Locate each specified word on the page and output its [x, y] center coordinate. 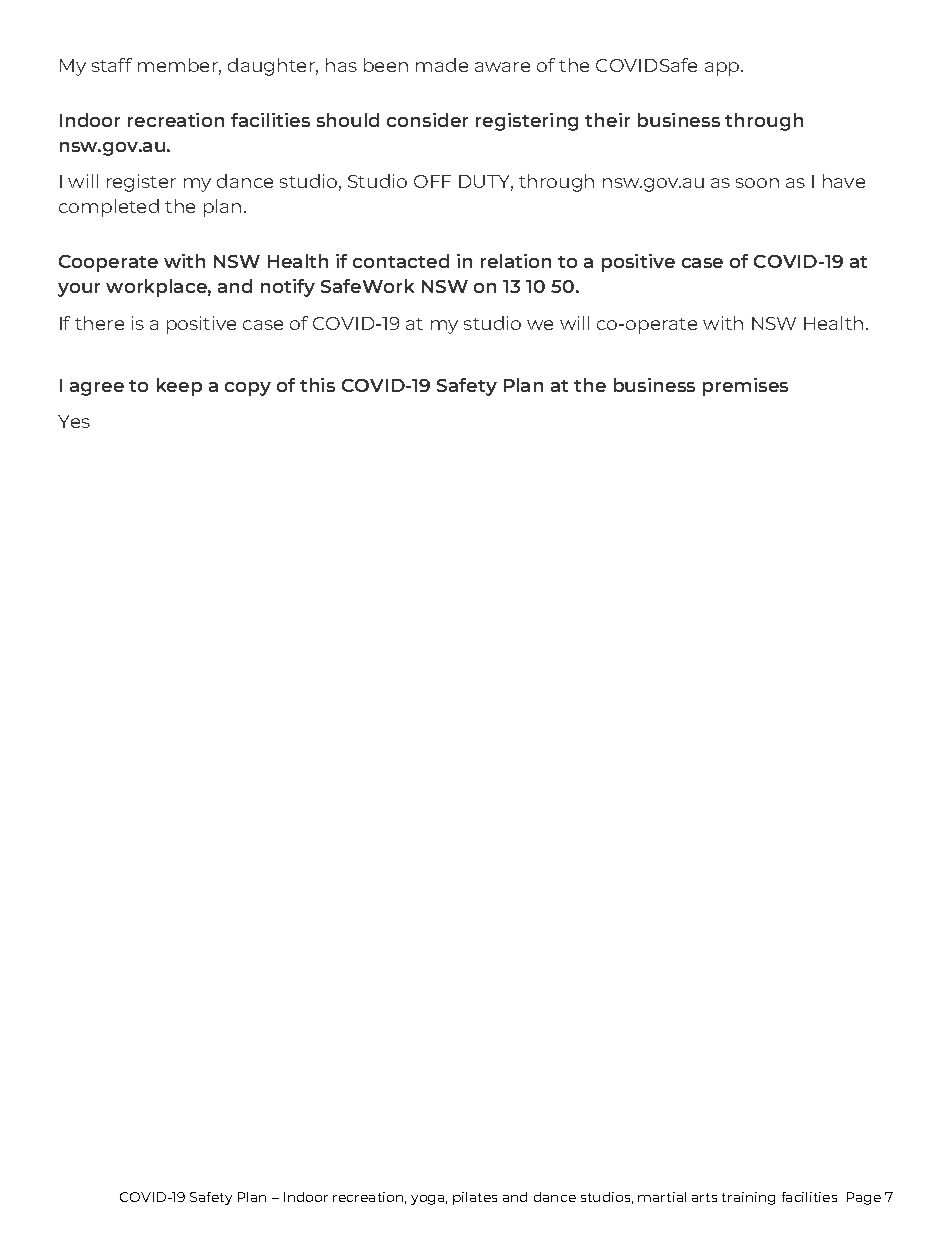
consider [427, 120]
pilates [475, 1198]
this [317, 385]
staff [112, 65]
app [723, 69]
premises [745, 387]
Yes [74, 421]
